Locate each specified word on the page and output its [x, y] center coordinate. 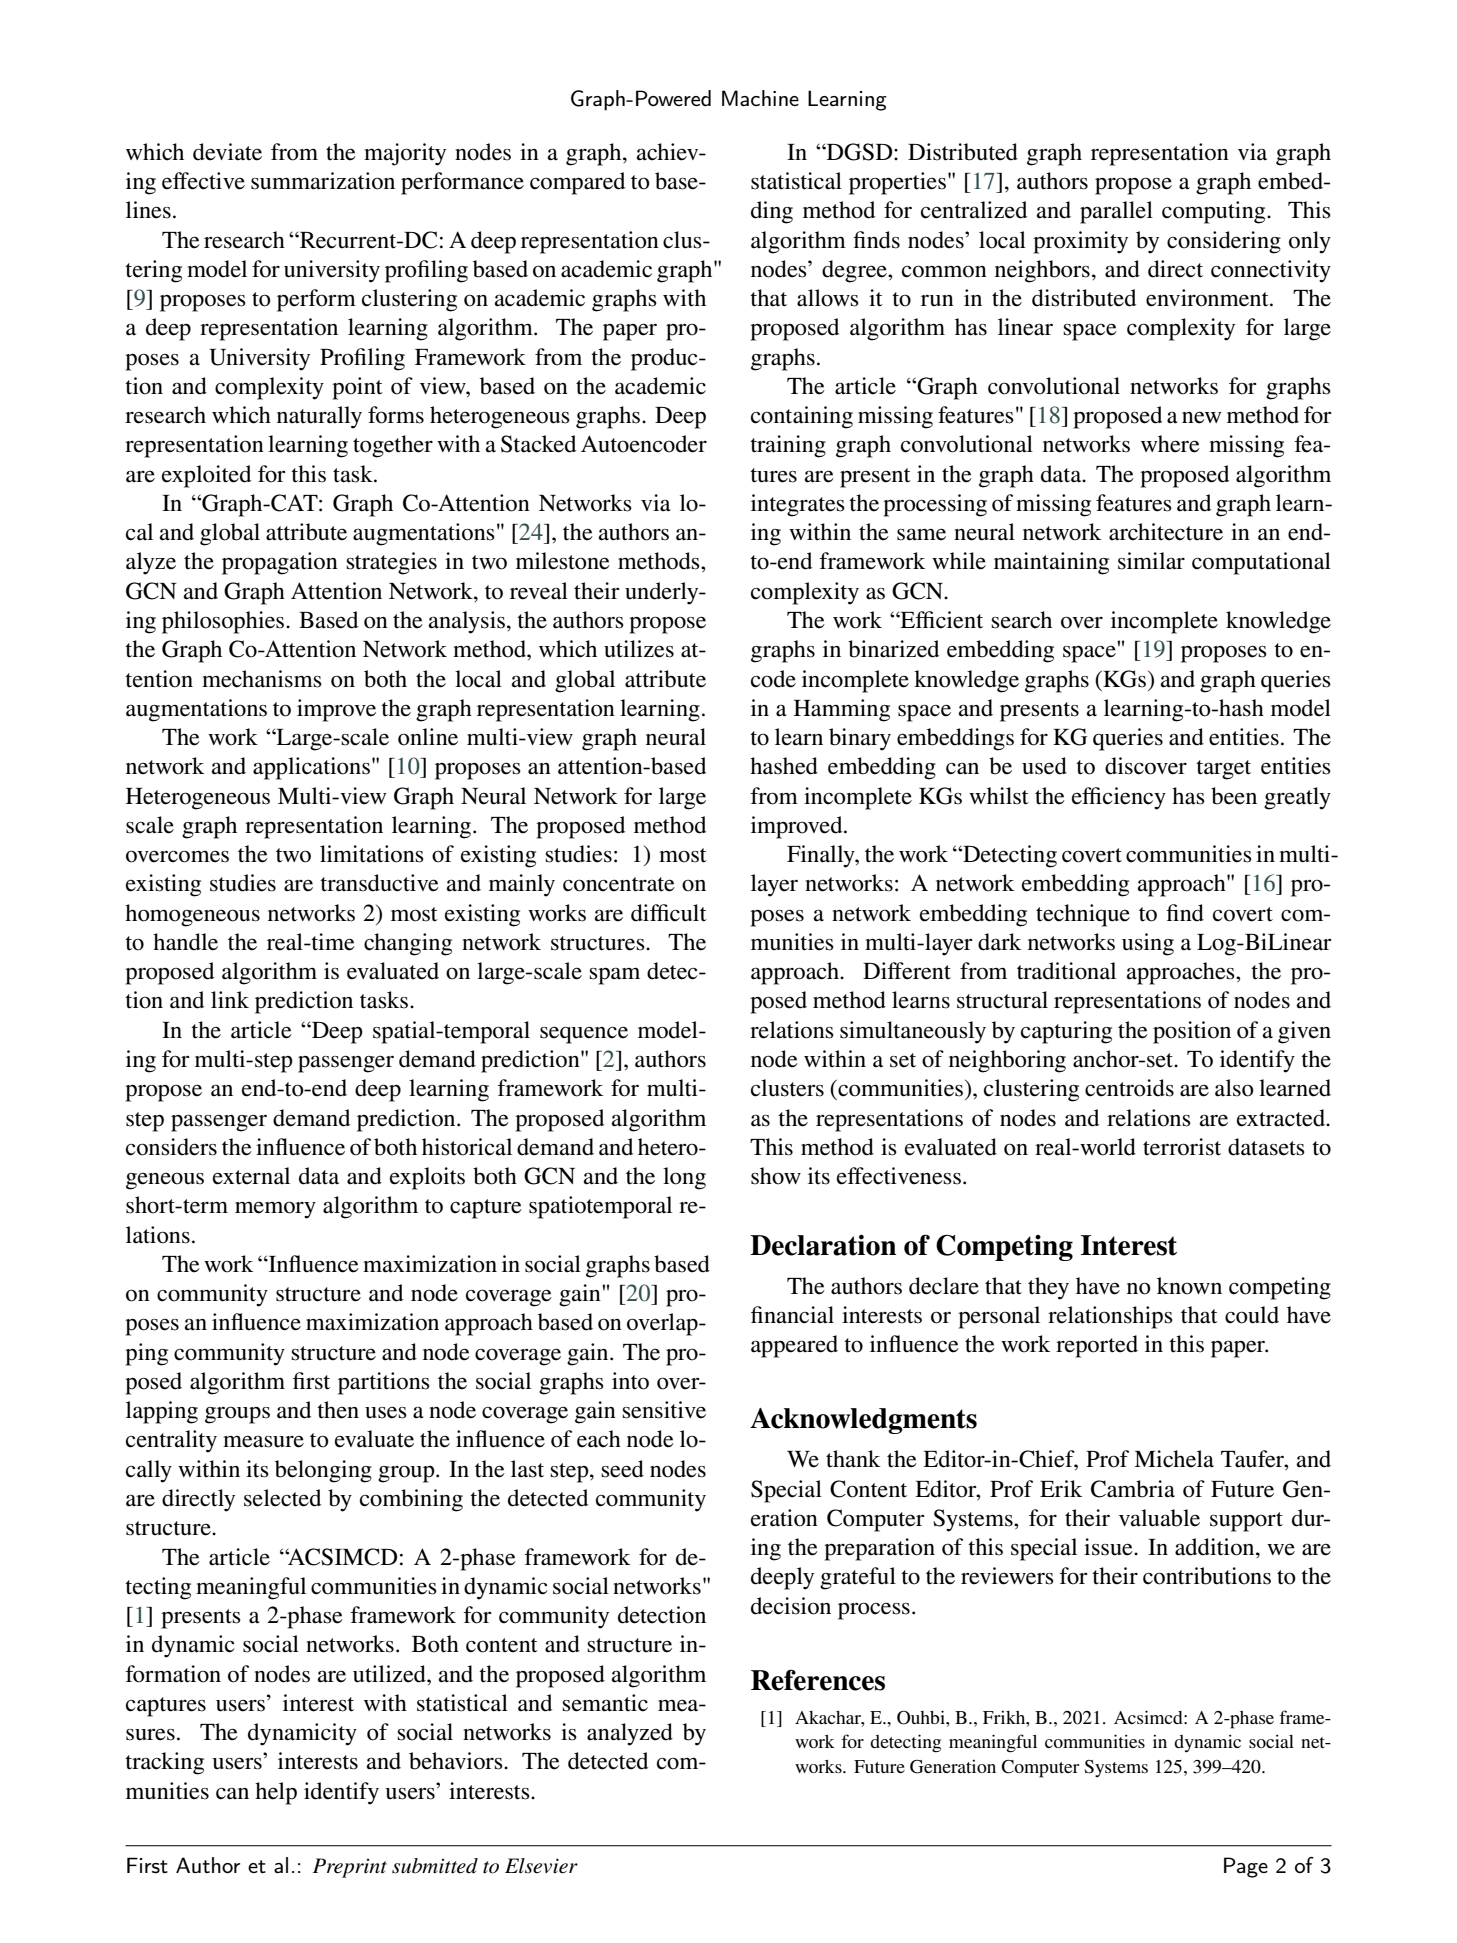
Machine [760, 98]
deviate [227, 152]
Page [1246, 1867]
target [1223, 770]
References [818, 1680]
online [428, 737]
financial [792, 1315]
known [1189, 1286]
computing [1215, 212]
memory [275, 1210]
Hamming [842, 710]
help [276, 1793]
